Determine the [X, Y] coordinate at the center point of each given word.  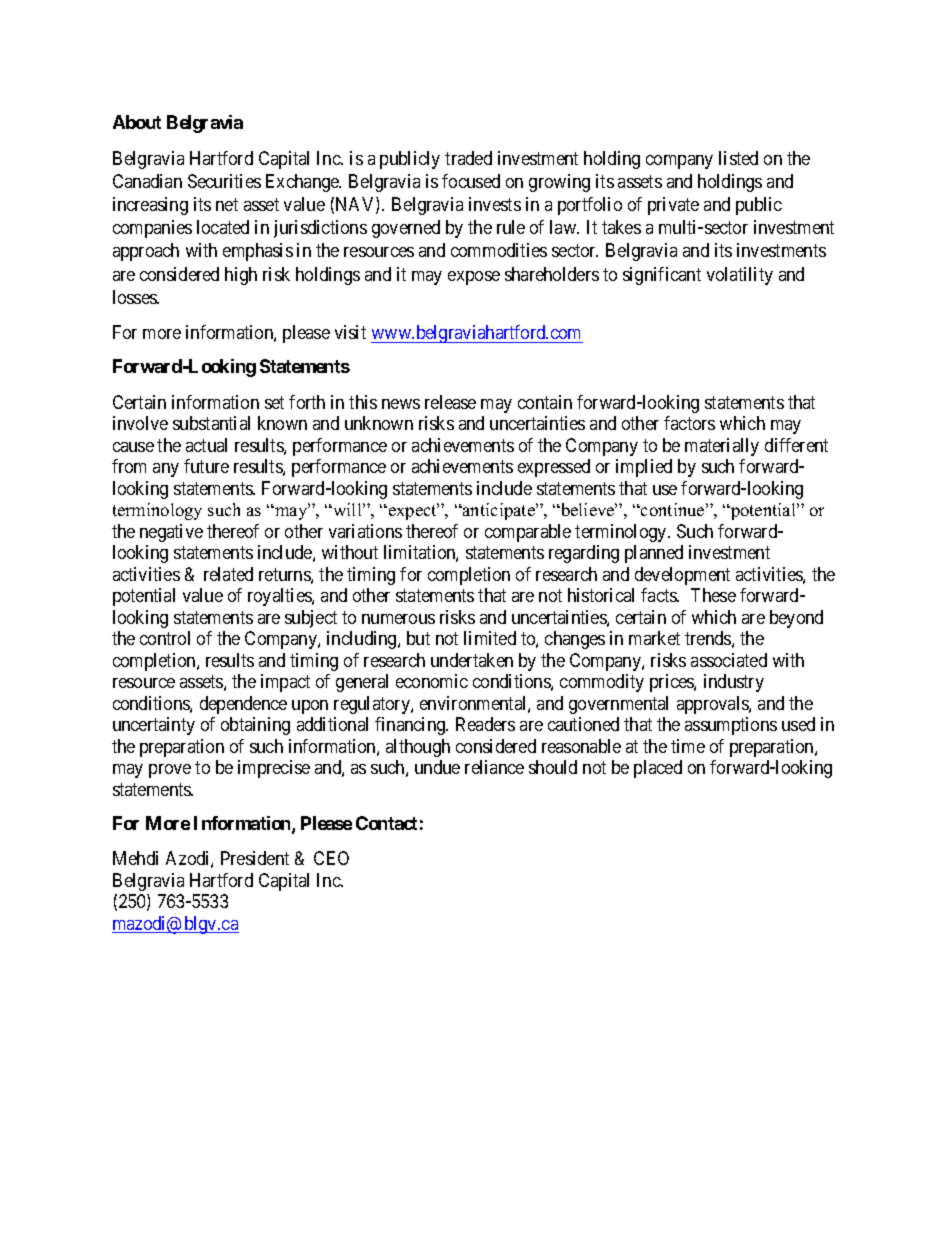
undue [437, 767]
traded [468, 158]
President [255, 858]
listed [738, 158]
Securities [224, 181]
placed [658, 769]
